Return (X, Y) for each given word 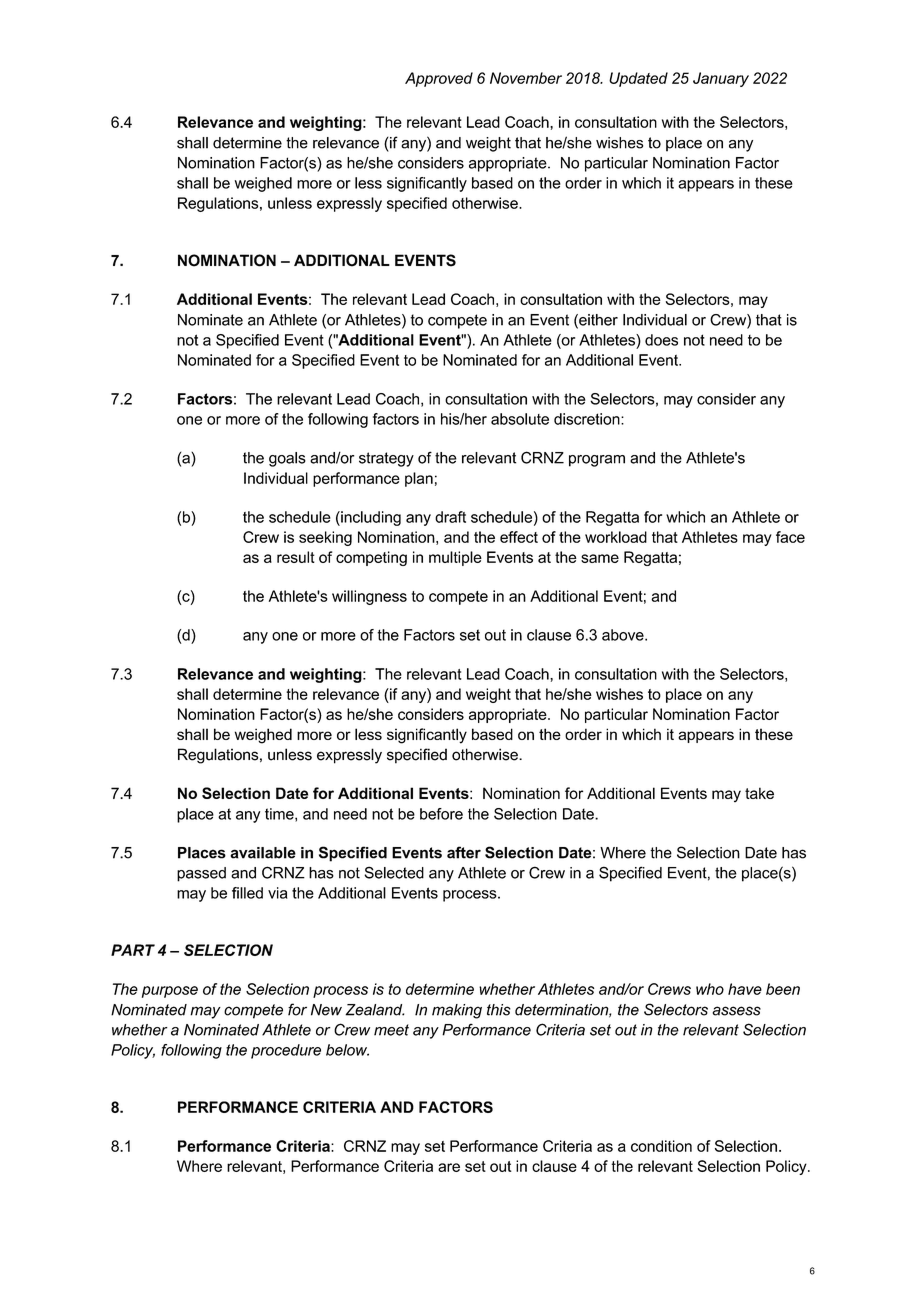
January (721, 79)
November (526, 78)
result (296, 557)
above (624, 635)
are (449, 1167)
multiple (455, 558)
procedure (286, 1051)
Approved (439, 79)
